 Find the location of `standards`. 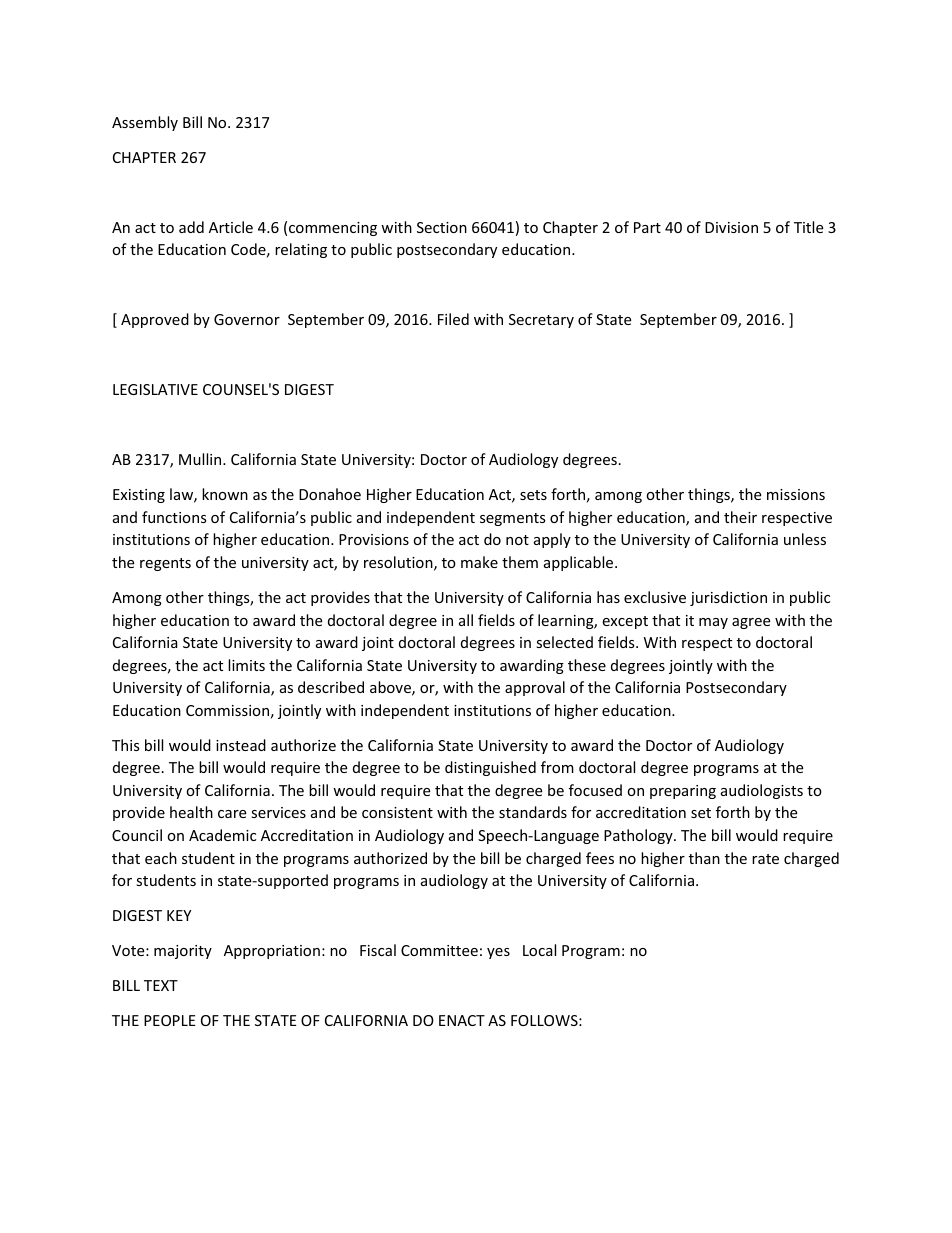

standards is located at coordinates (533, 812).
